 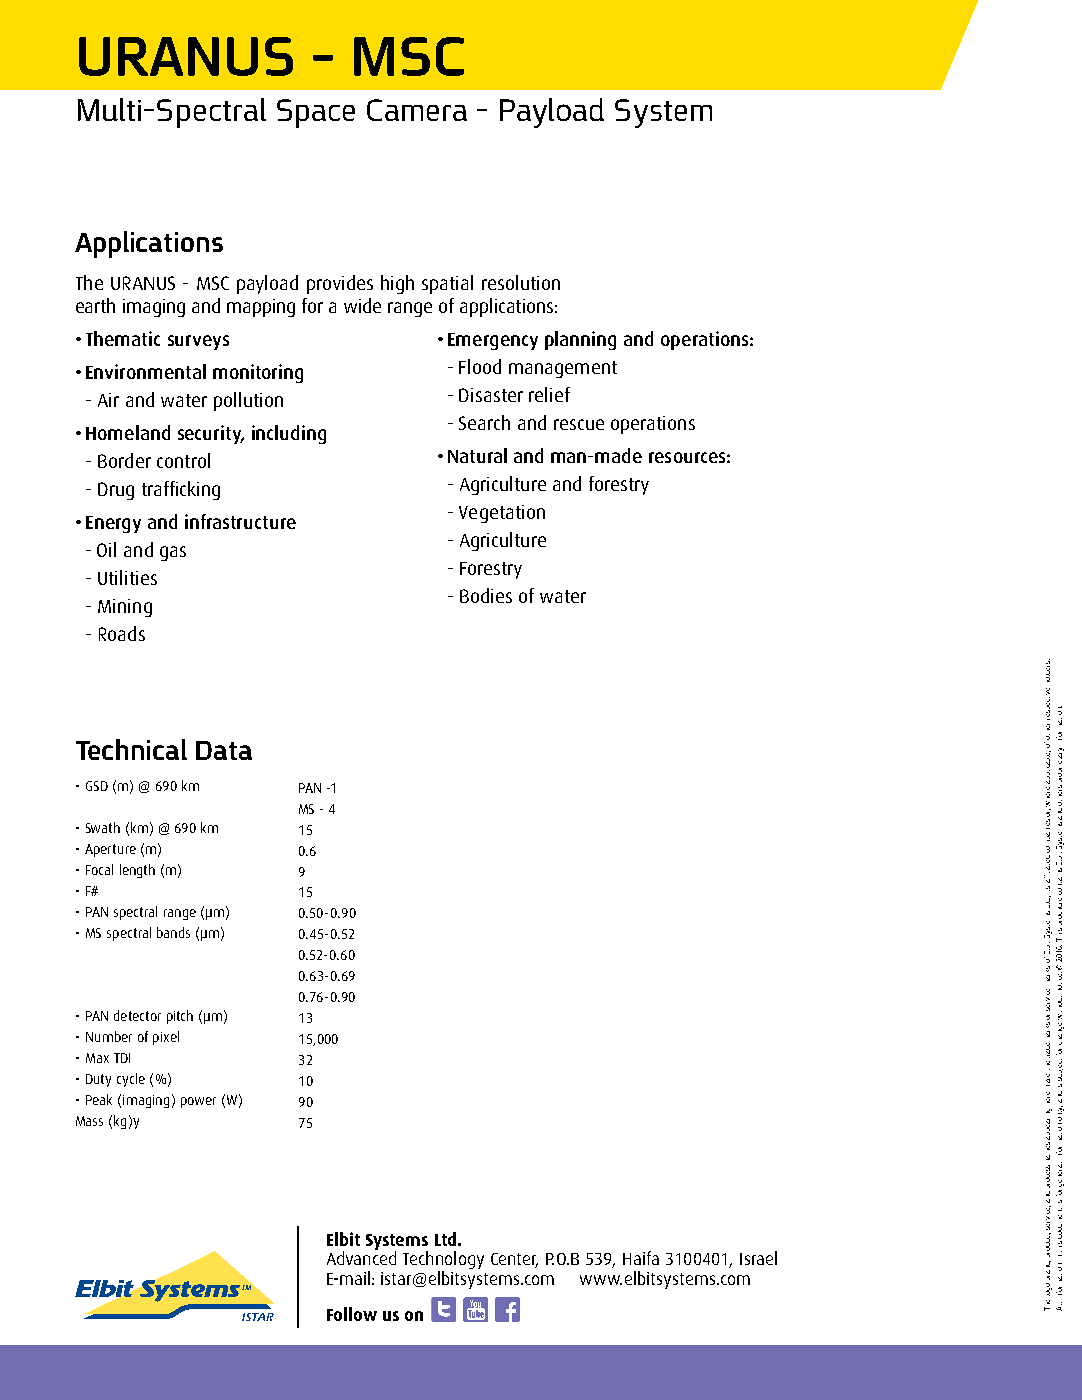 I want to click on Data, so click(x=224, y=750).
